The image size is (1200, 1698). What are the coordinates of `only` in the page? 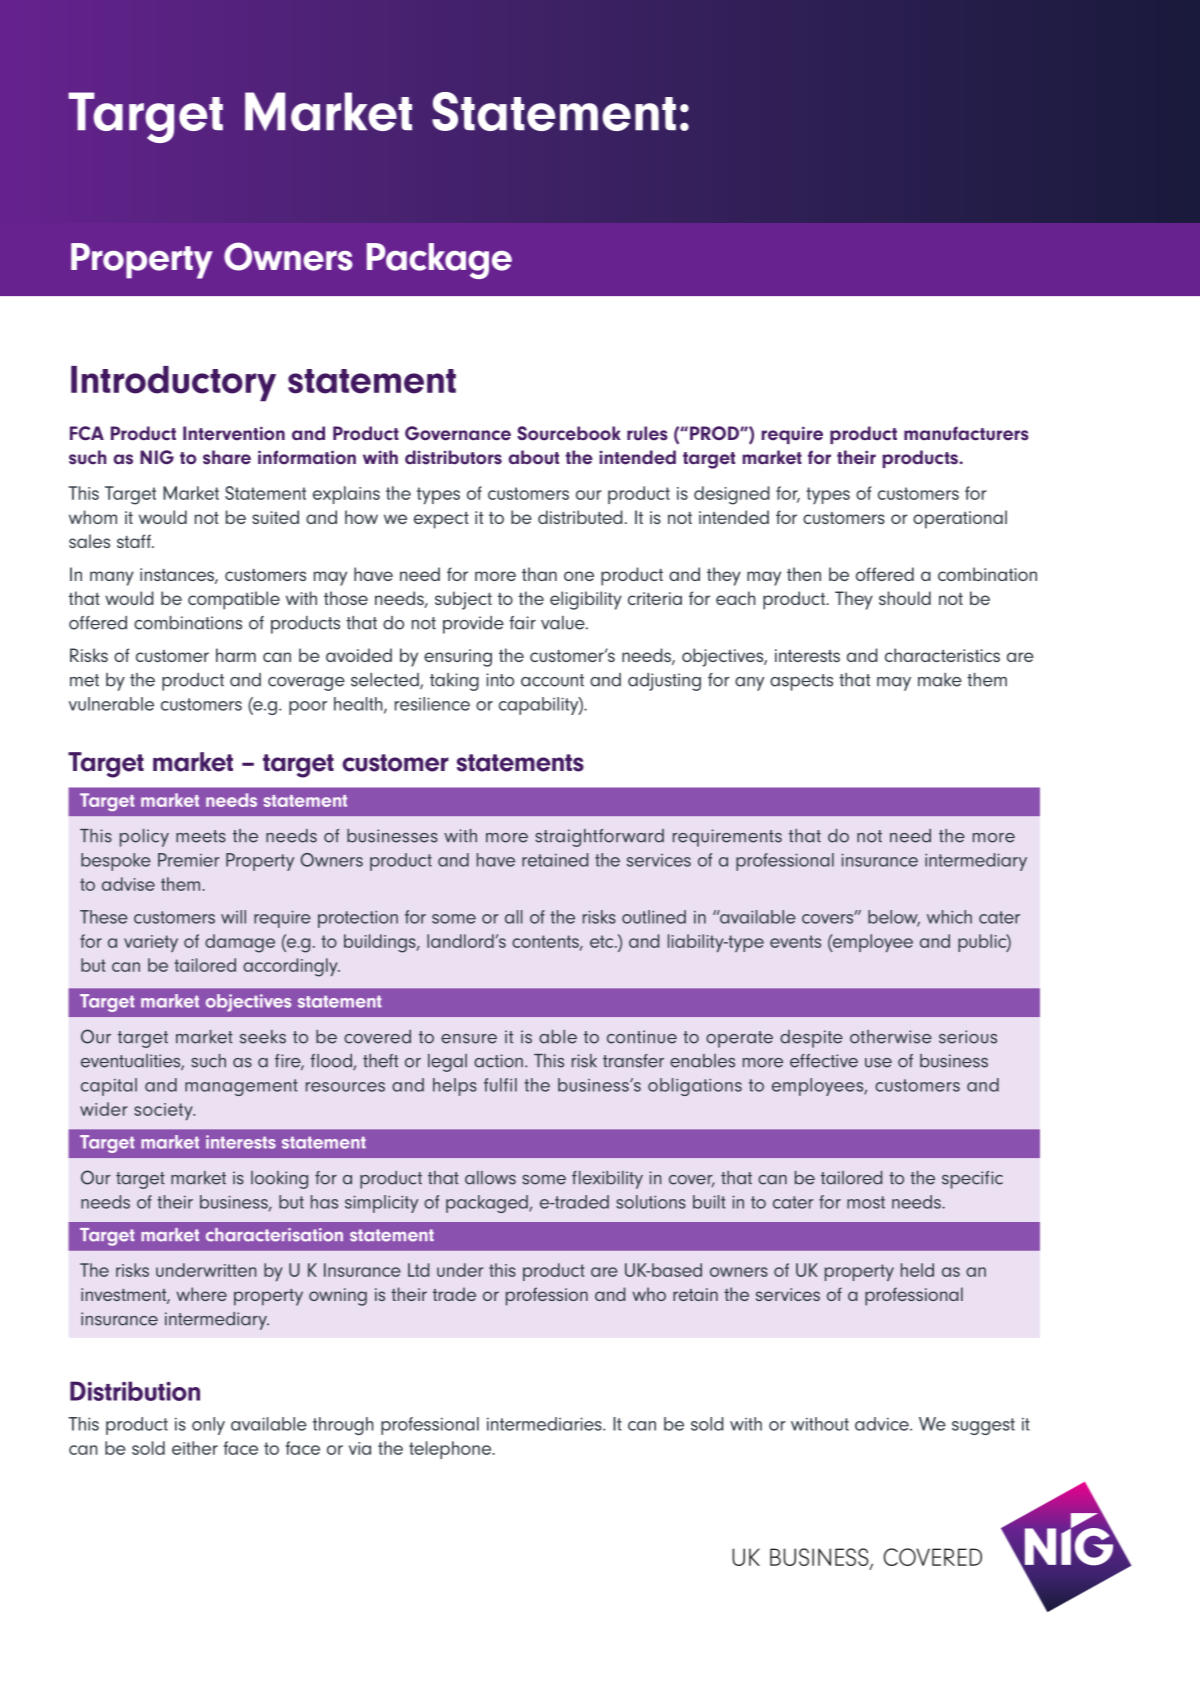 It's located at (208, 1426).
